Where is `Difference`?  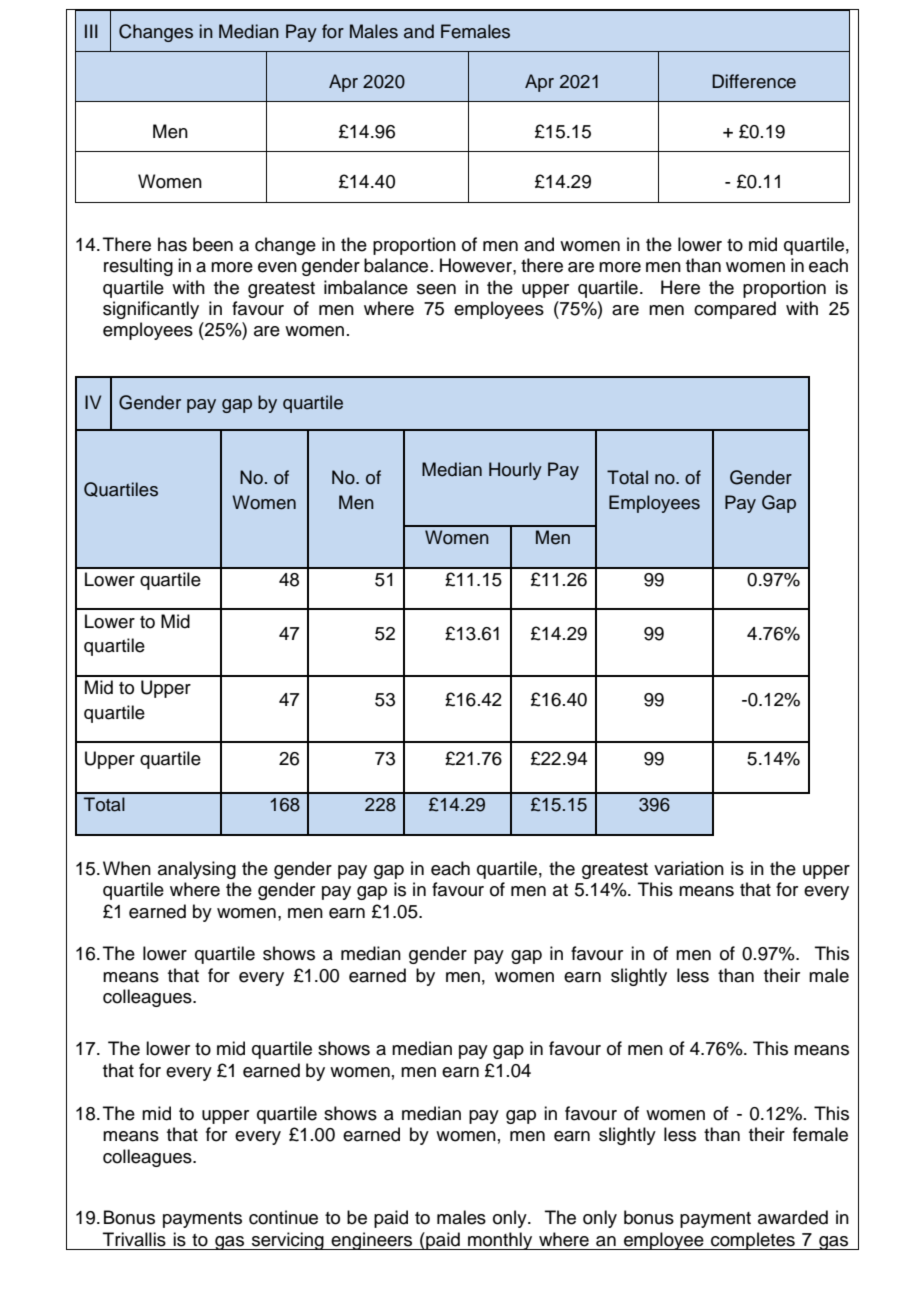
Difference is located at coordinates (754, 81).
